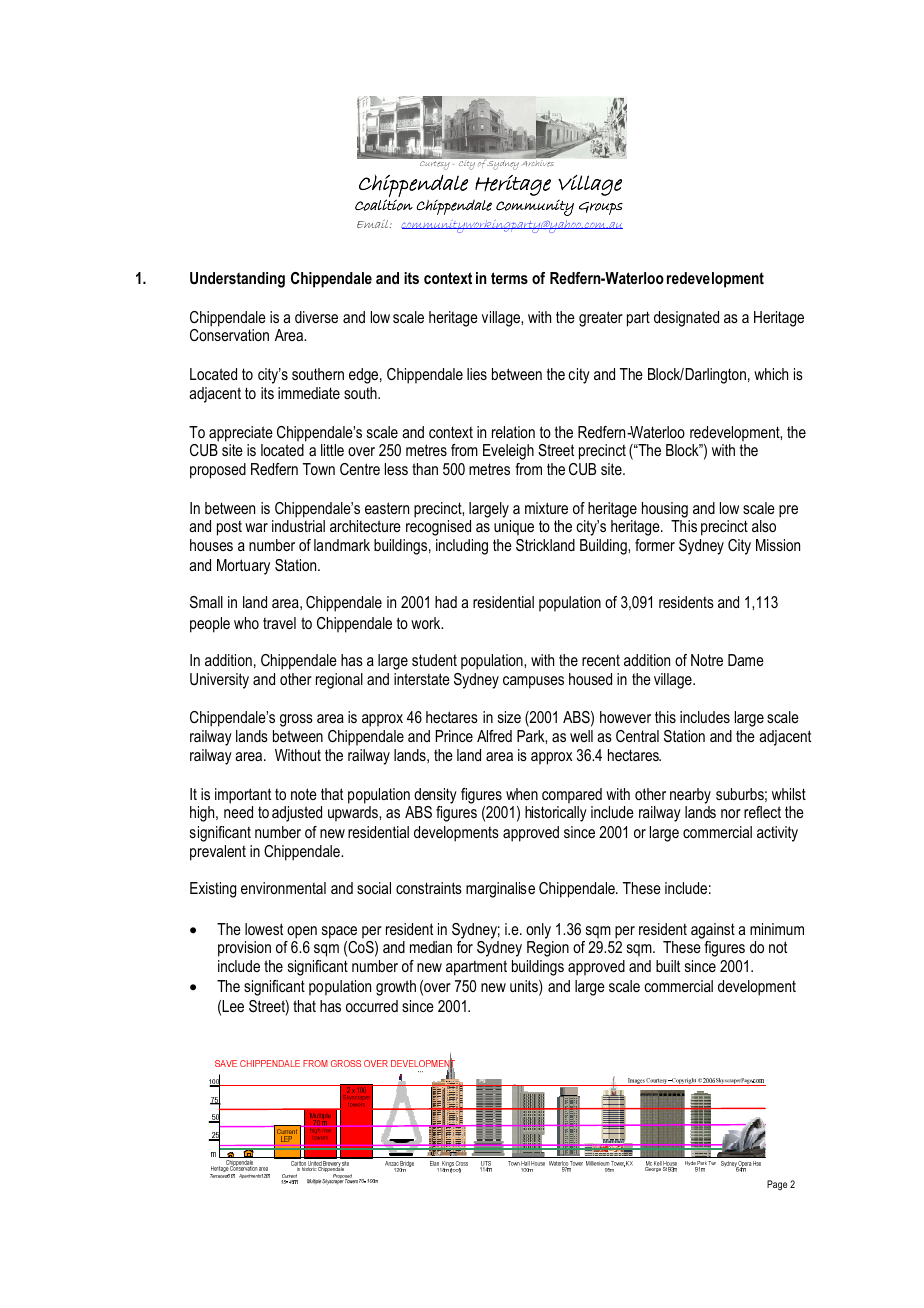 Image resolution: width=924 pixels, height=1308 pixels. I want to click on designated, so click(686, 319).
